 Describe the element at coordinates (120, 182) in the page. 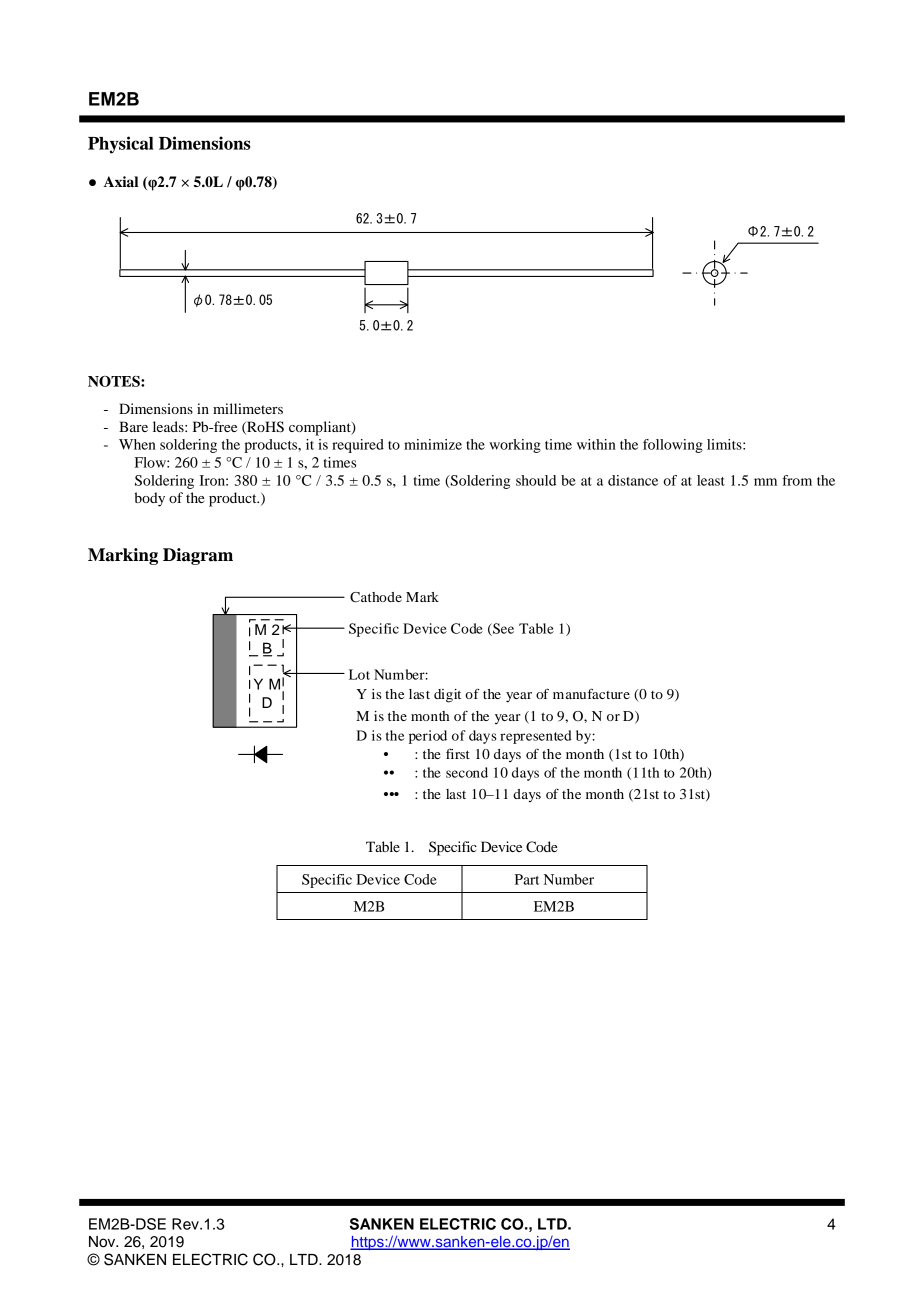

I see `Axial` at that location.
